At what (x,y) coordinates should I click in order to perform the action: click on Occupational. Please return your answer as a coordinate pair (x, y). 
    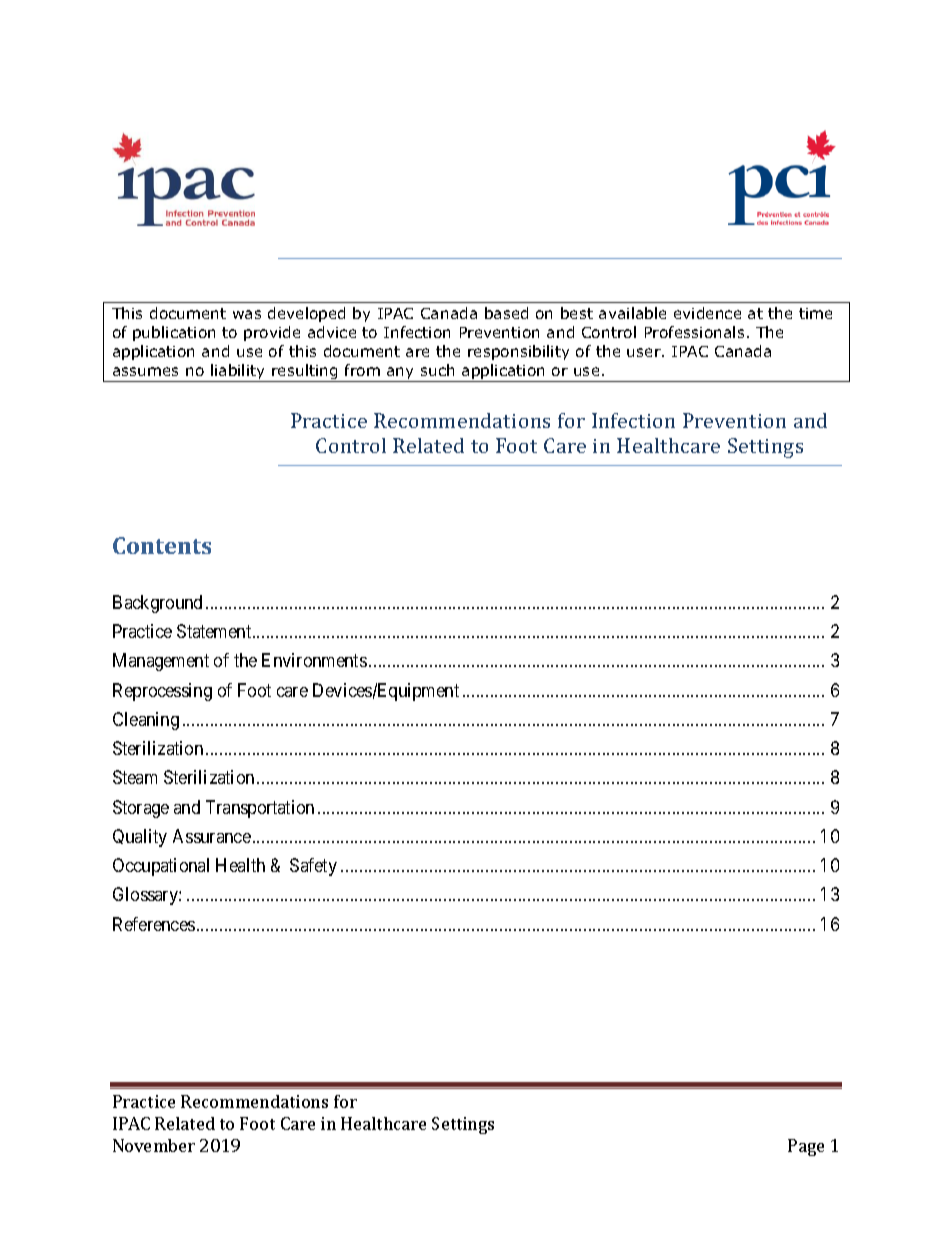
    Looking at the image, I should click on (161, 867).
